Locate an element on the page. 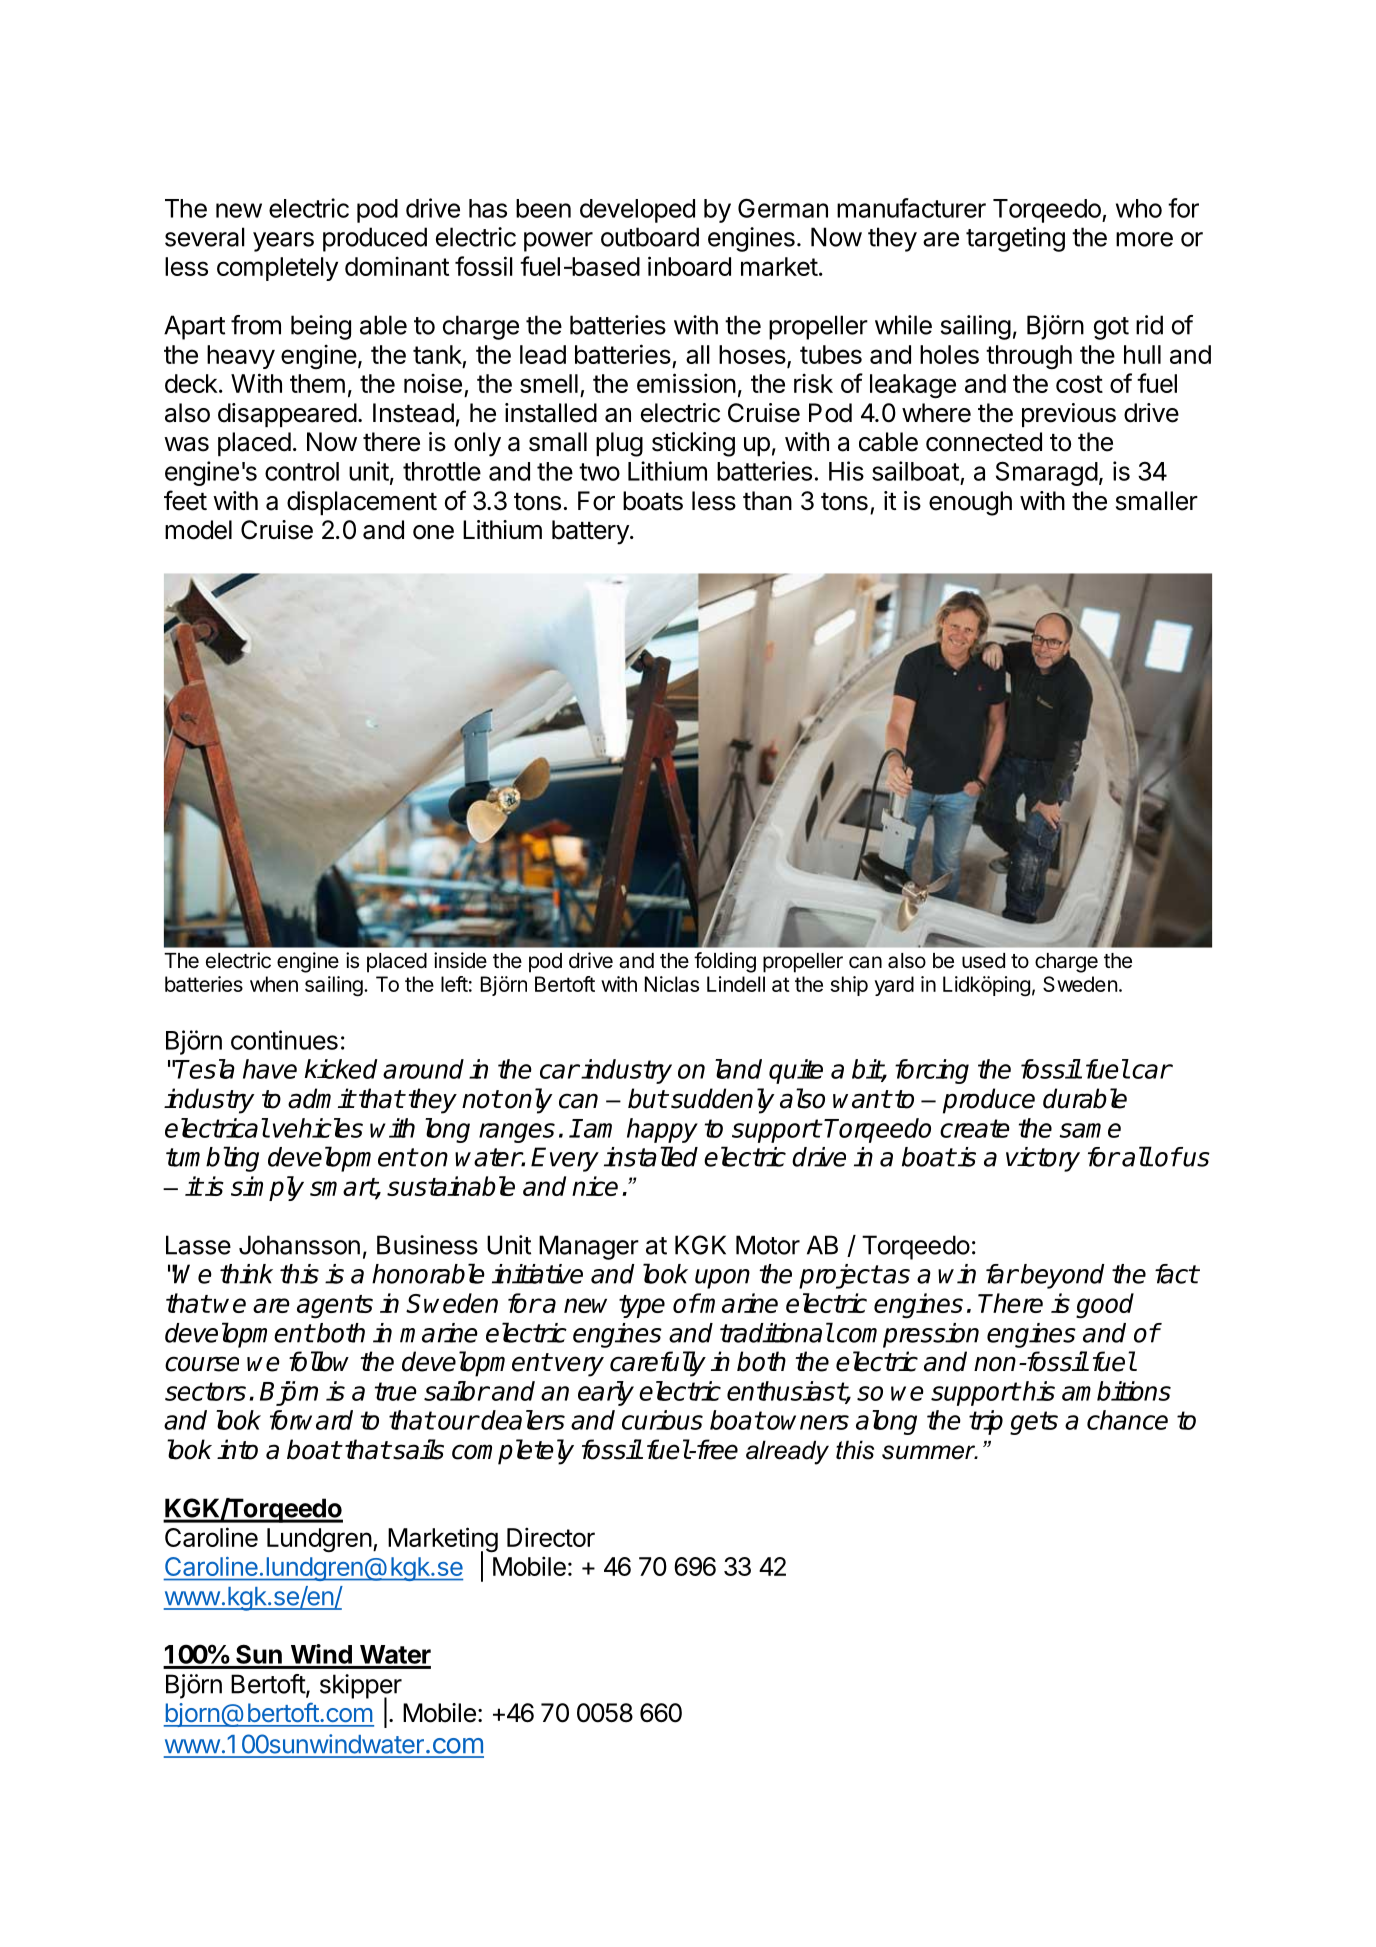  victory is located at coordinates (1043, 1159).
